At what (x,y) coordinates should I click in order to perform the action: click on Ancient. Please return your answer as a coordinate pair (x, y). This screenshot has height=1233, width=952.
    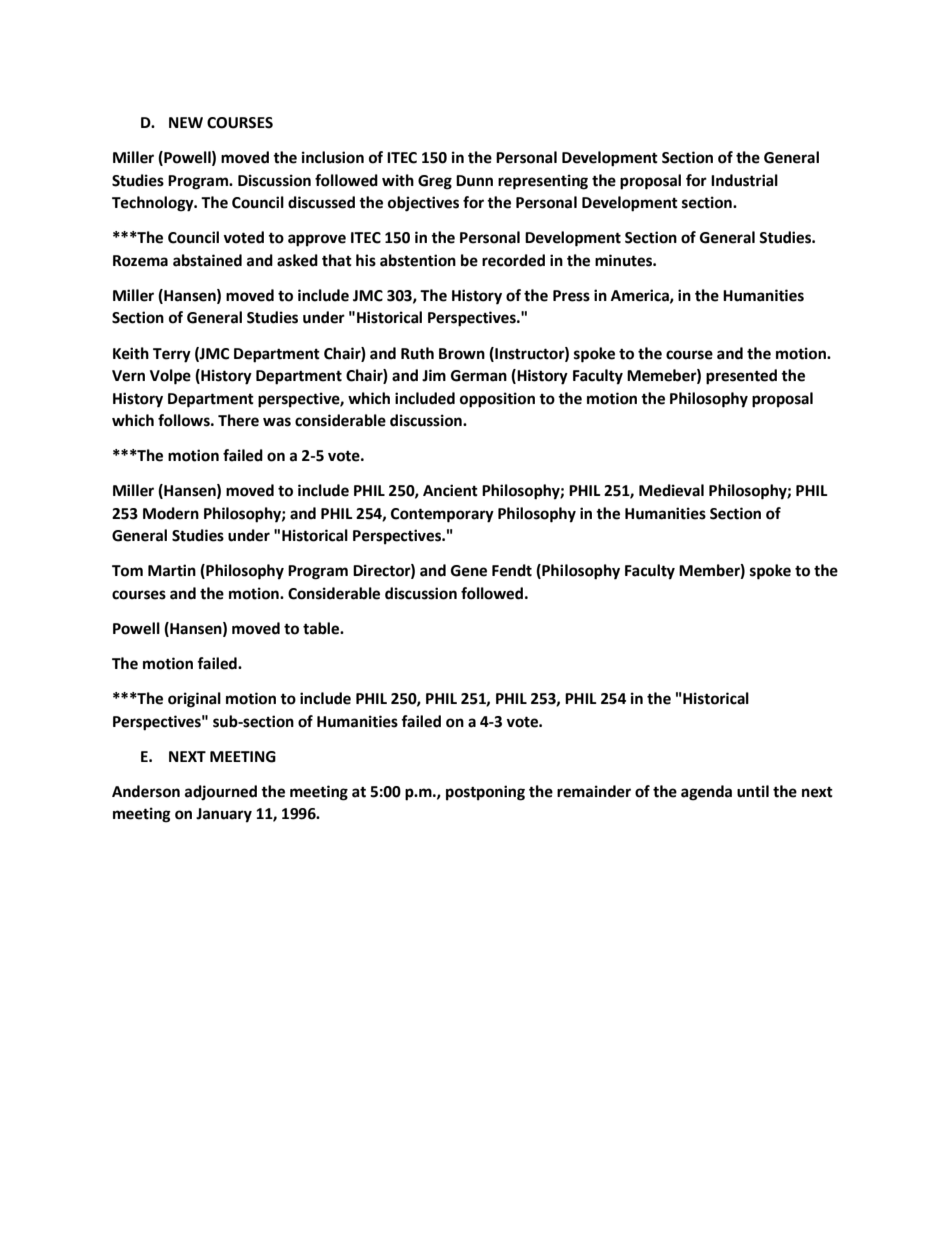
    Looking at the image, I should click on (450, 490).
